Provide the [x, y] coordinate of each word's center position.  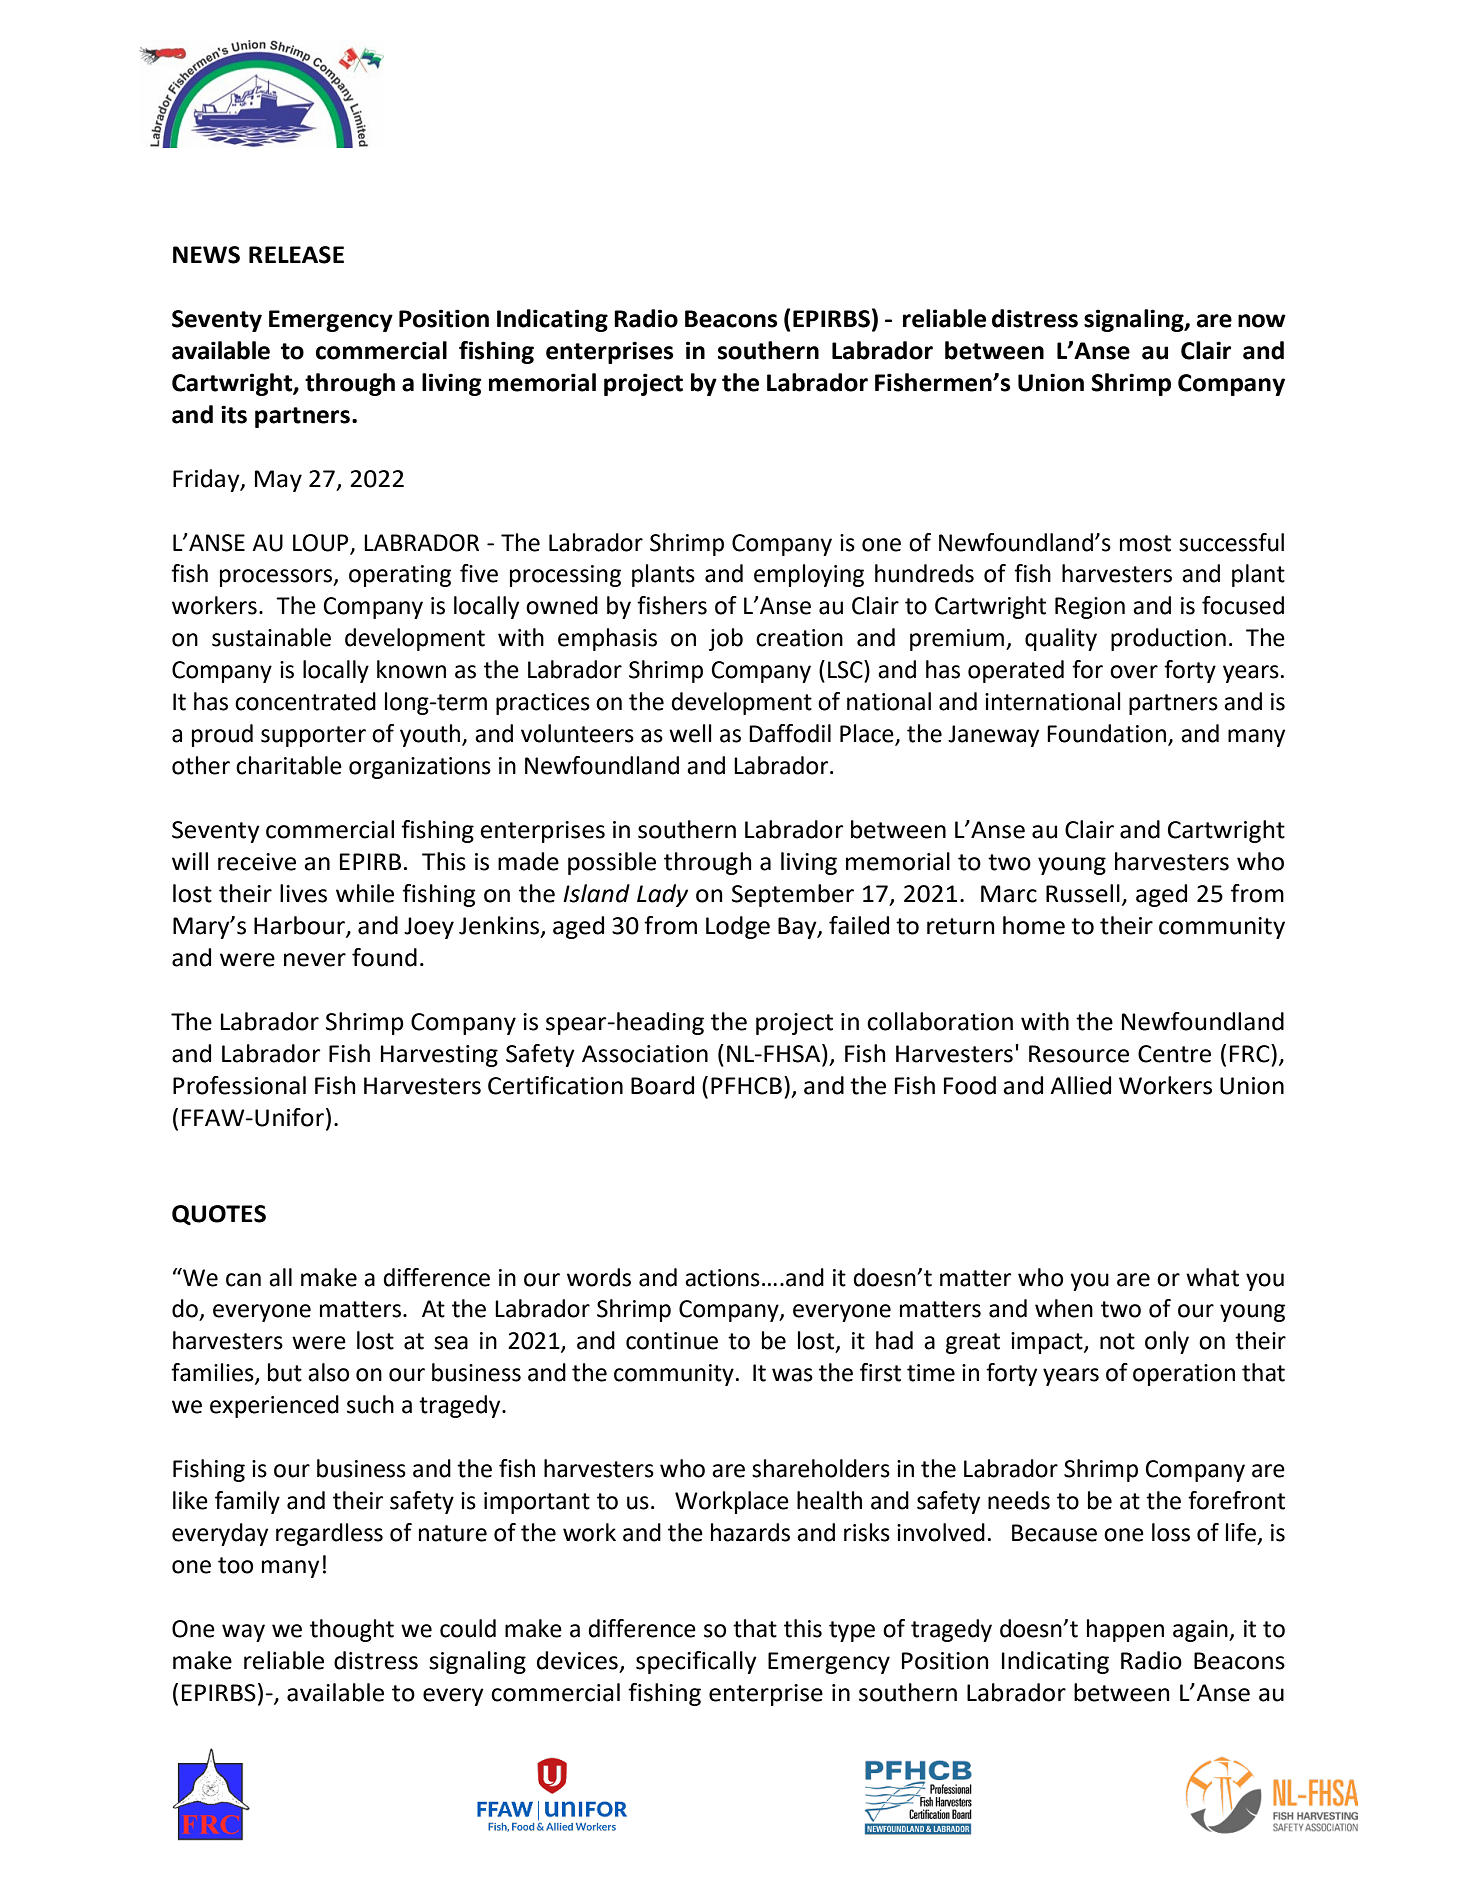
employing [809, 575]
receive [257, 862]
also [328, 1372]
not [1117, 1341]
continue [672, 1341]
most [1145, 543]
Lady [662, 895]
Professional [239, 1085]
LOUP [320, 543]
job [726, 639]
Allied [1080, 1085]
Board [662, 1085]
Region [1090, 608]
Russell [1083, 893]
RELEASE [296, 255]
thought [352, 1630]
